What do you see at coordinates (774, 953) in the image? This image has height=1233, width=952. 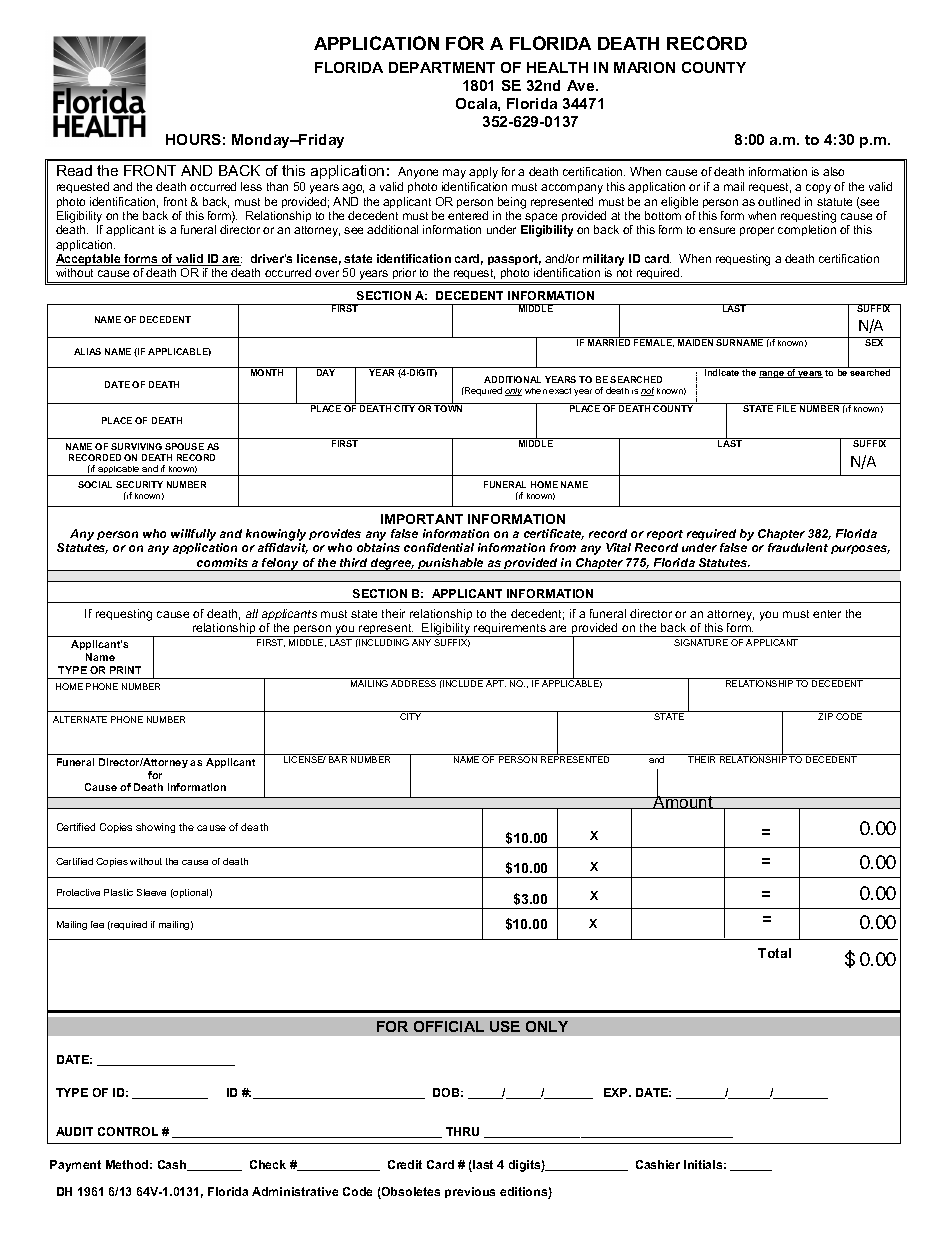 I see `Total` at bounding box center [774, 953].
